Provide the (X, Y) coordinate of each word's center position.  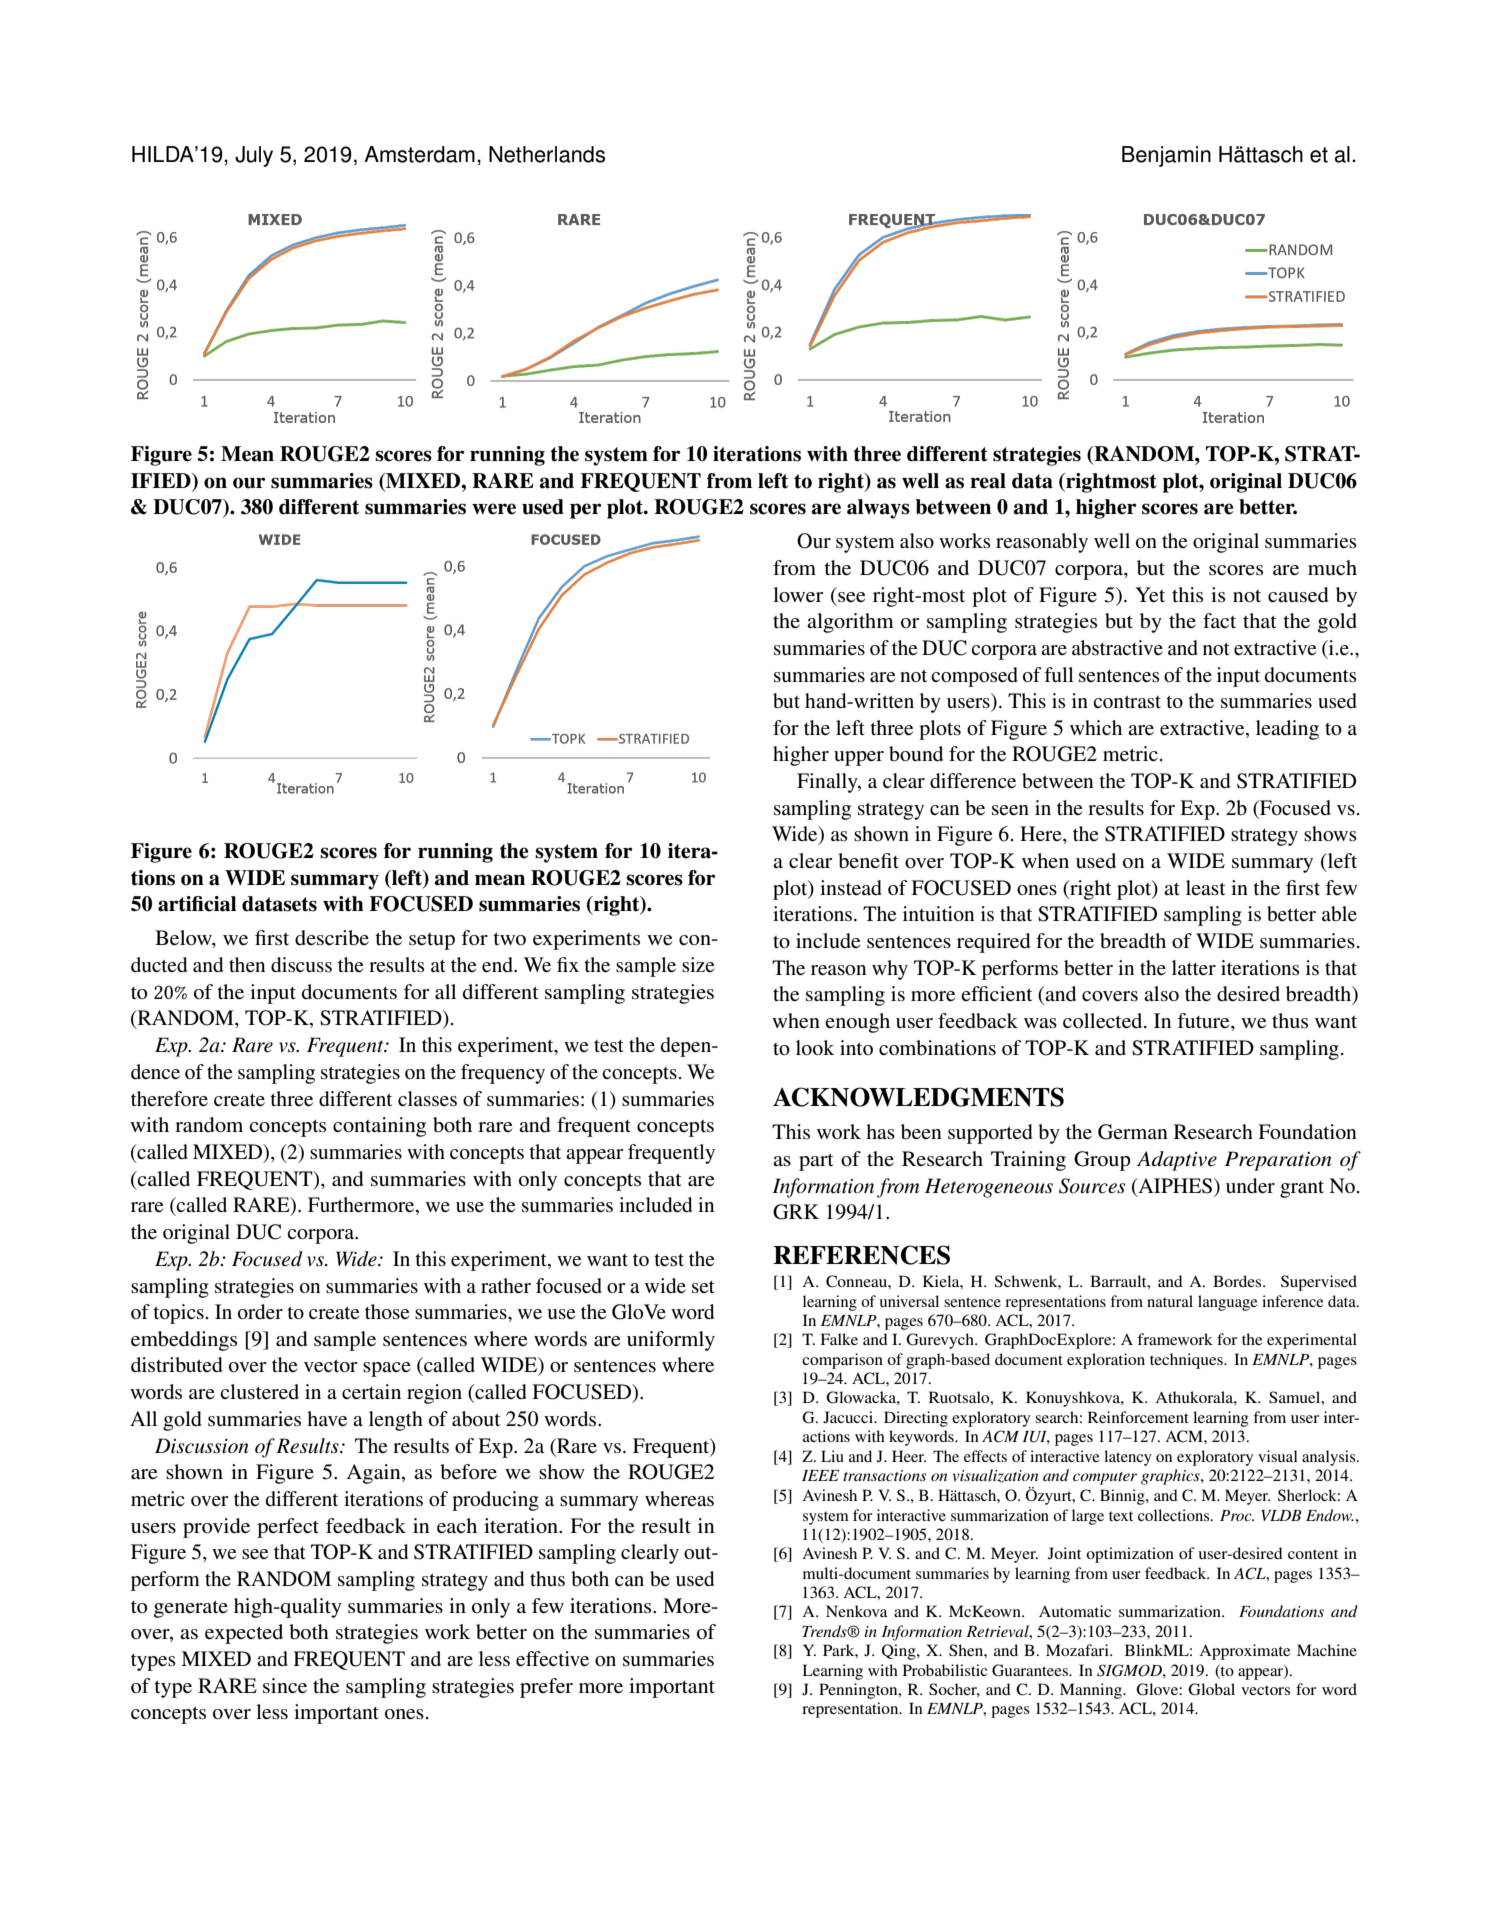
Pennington (859, 1691)
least (1205, 887)
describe (332, 938)
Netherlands (547, 154)
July (254, 156)
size (698, 964)
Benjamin (1166, 156)
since (285, 1686)
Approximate (1244, 1652)
